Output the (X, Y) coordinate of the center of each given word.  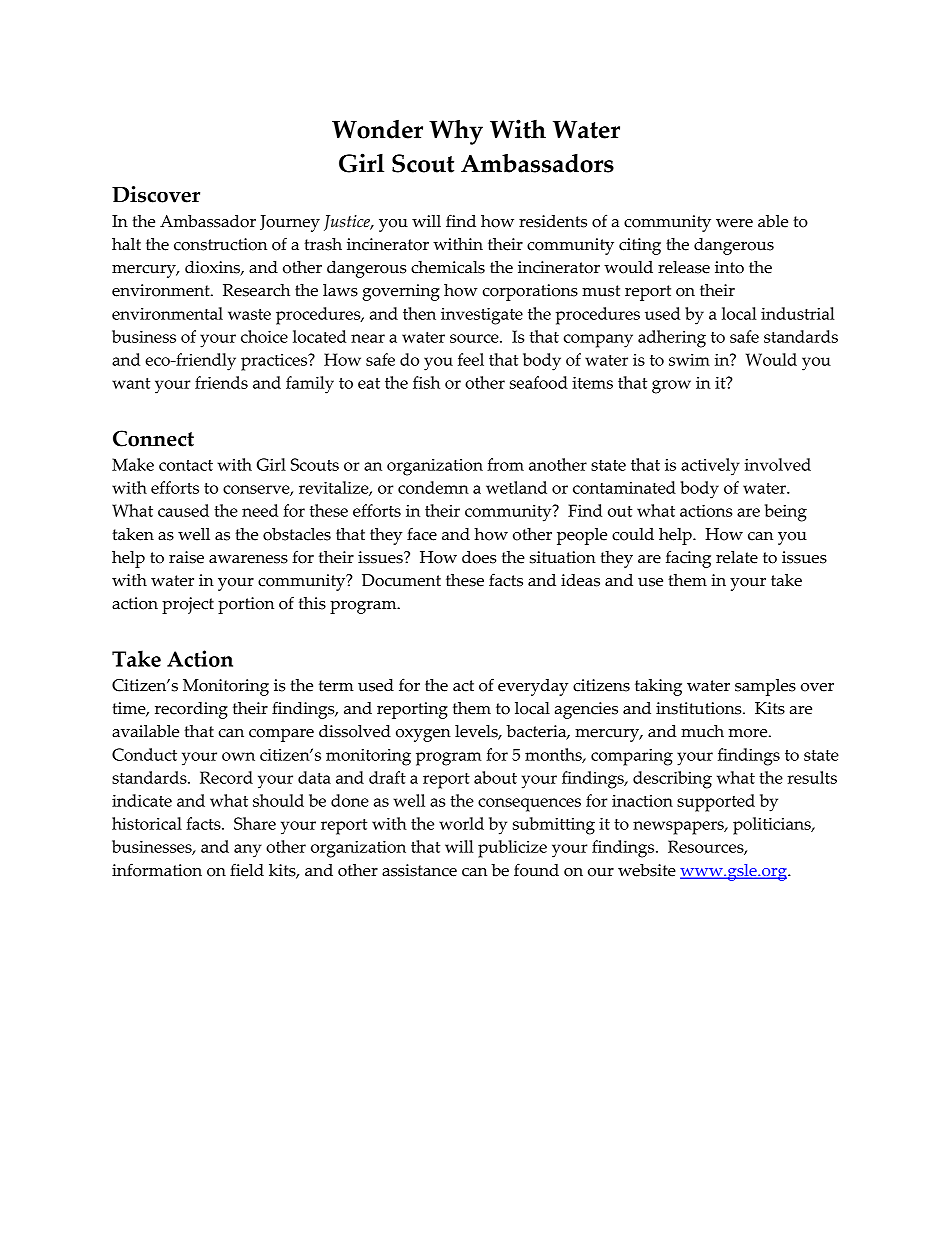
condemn (433, 487)
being (786, 513)
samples (765, 687)
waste (249, 314)
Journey (290, 223)
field (247, 870)
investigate (482, 316)
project (188, 605)
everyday (533, 687)
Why (456, 132)
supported (716, 803)
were (734, 223)
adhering (672, 339)
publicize (512, 849)
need (260, 510)
